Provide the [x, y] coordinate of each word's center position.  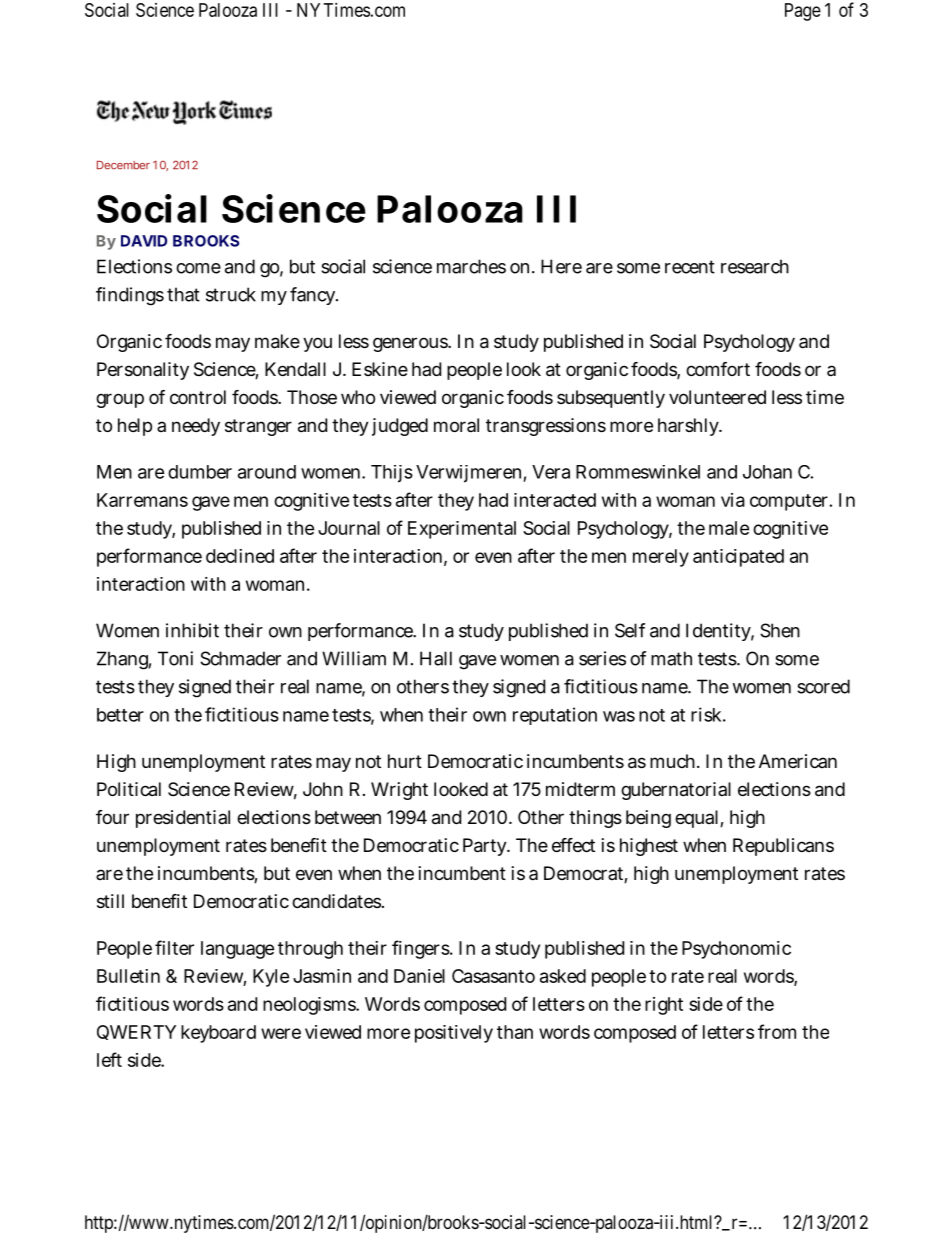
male [729, 528]
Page [803, 12]
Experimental [462, 530]
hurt [405, 761]
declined [240, 556]
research [755, 266]
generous [411, 344]
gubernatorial [676, 791]
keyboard [218, 1034]
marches [471, 266]
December [123, 165]
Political [129, 789]
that [183, 294]
